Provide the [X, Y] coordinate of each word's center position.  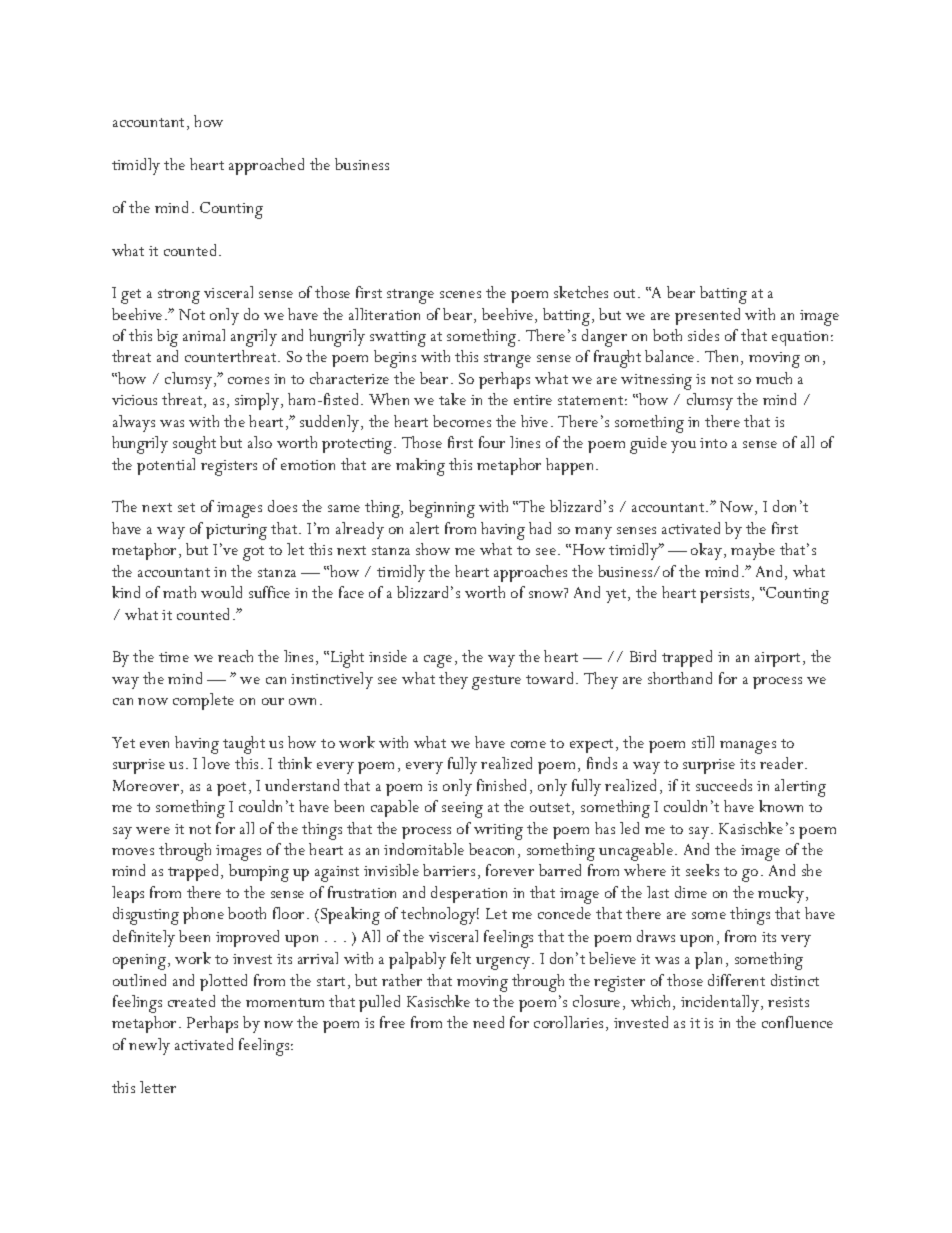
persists [724, 595]
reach [235, 656]
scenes [460, 294]
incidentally [720, 1003]
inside [388, 656]
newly [149, 1046]
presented [707, 316]
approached [266, 166]
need [488, 1022]
